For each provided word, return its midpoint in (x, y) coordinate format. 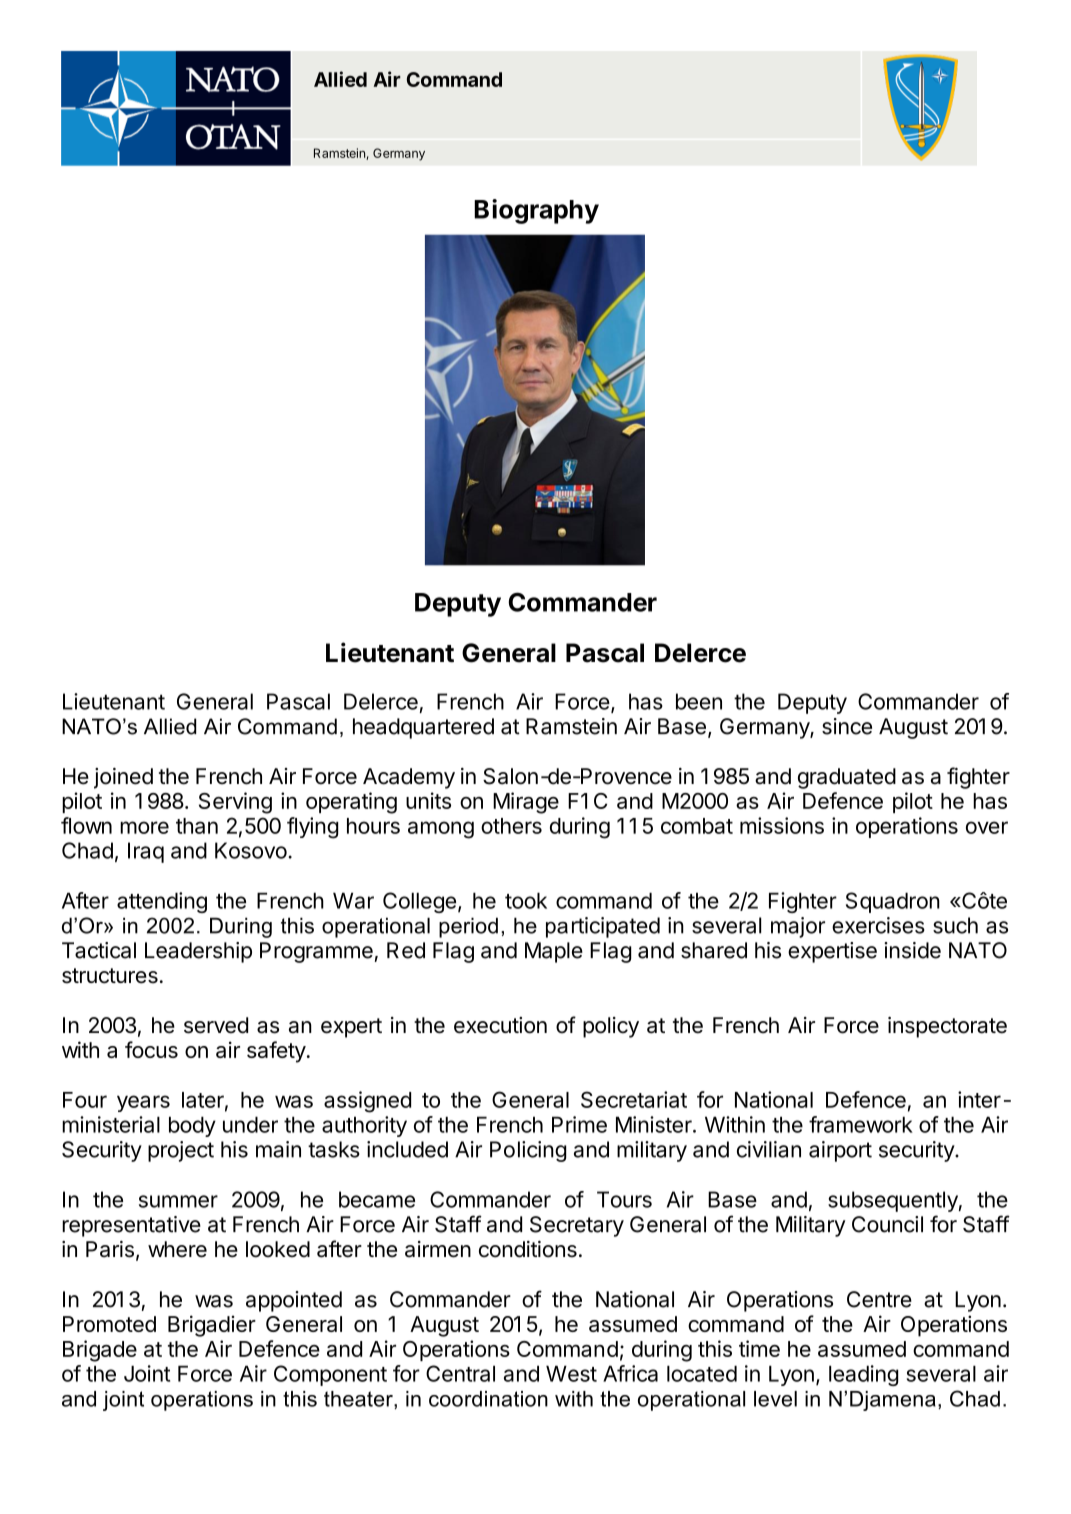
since (847, 726)
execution (500, 1025)
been (699, 701)
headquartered (423, 728)
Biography (536, 211)
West (571, 1373)
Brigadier (212, 1326)
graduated (847, 778)
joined (123, 778)
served (216, 1025)
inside (912, 950)
